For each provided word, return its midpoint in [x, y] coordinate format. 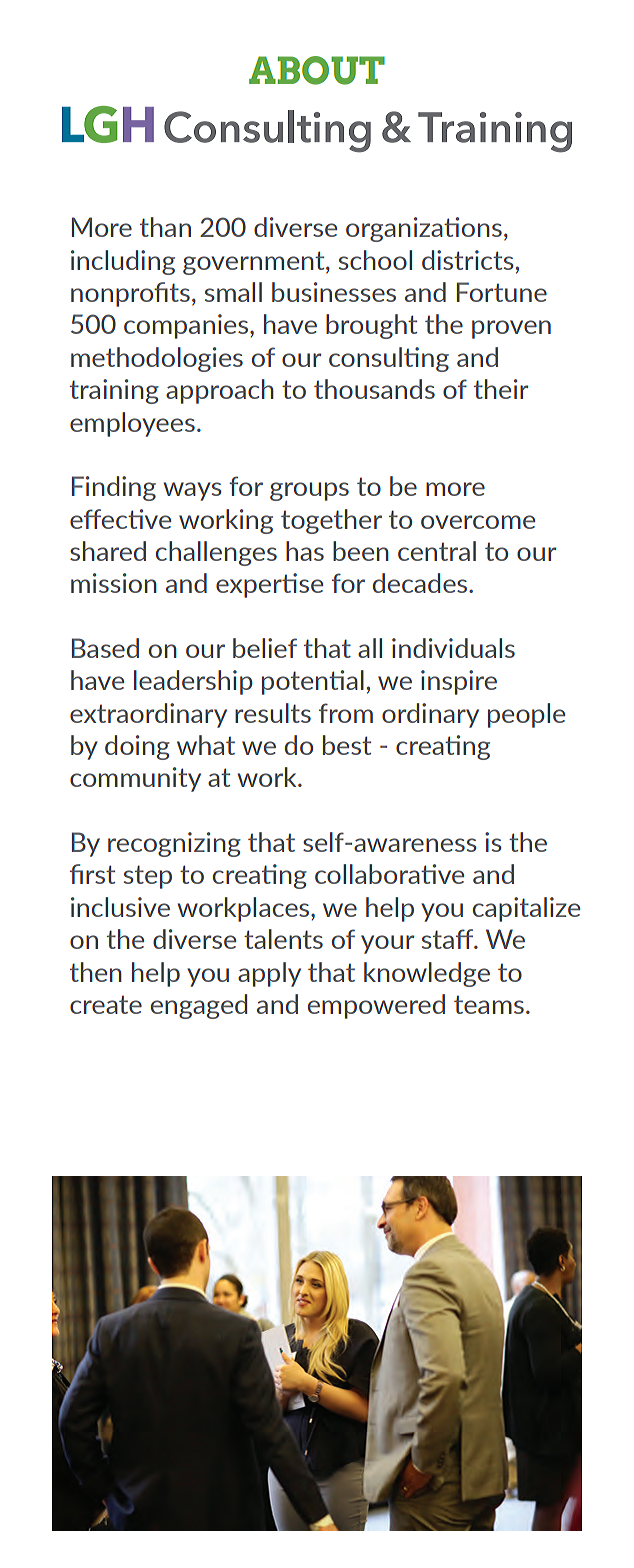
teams [489, 1005]
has [305, 551]
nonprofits [130, 294]
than [165, 227]
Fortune [502, 292]
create [106, 1005]
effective [120, 519]
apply [269, 974]
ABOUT [317, 70]
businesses [334, 292]
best [347, 745]
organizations [424, 229]
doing [137, 747]
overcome [478, 522]
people [526, 715]
